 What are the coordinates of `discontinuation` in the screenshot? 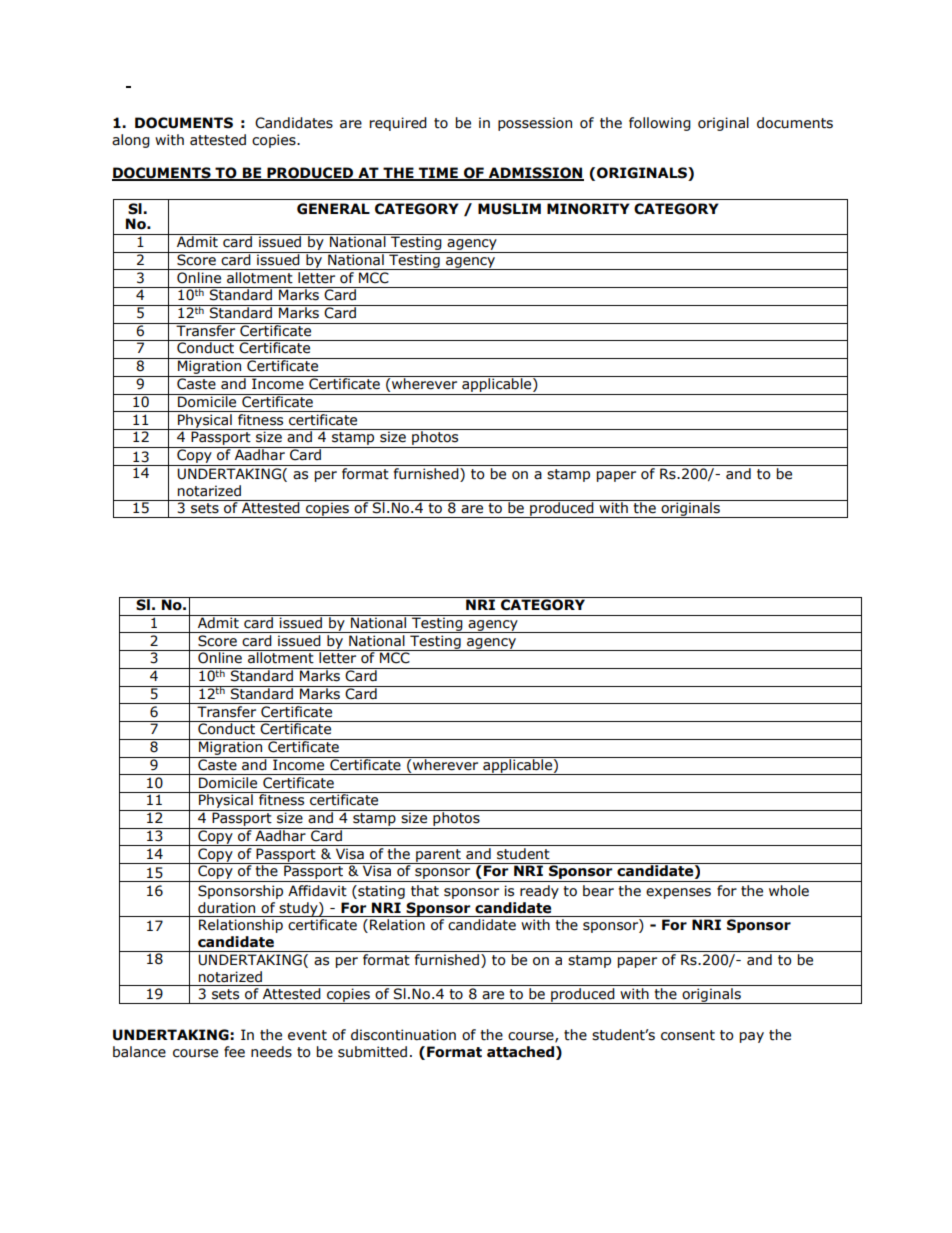 It's located at (403, 1035).
